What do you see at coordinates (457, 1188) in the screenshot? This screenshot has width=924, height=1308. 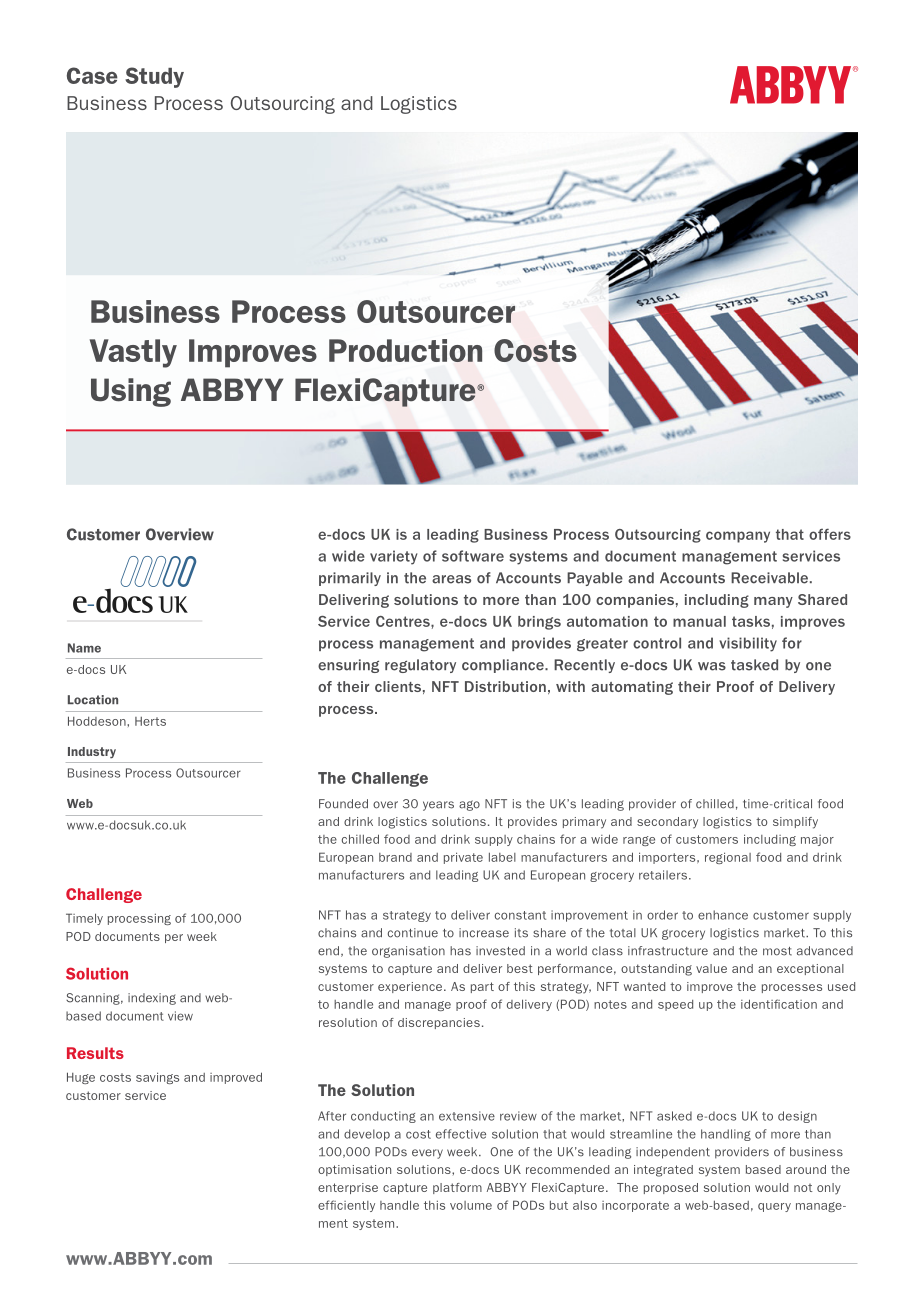 I see `platform` at bounding box center [457, 1188].
